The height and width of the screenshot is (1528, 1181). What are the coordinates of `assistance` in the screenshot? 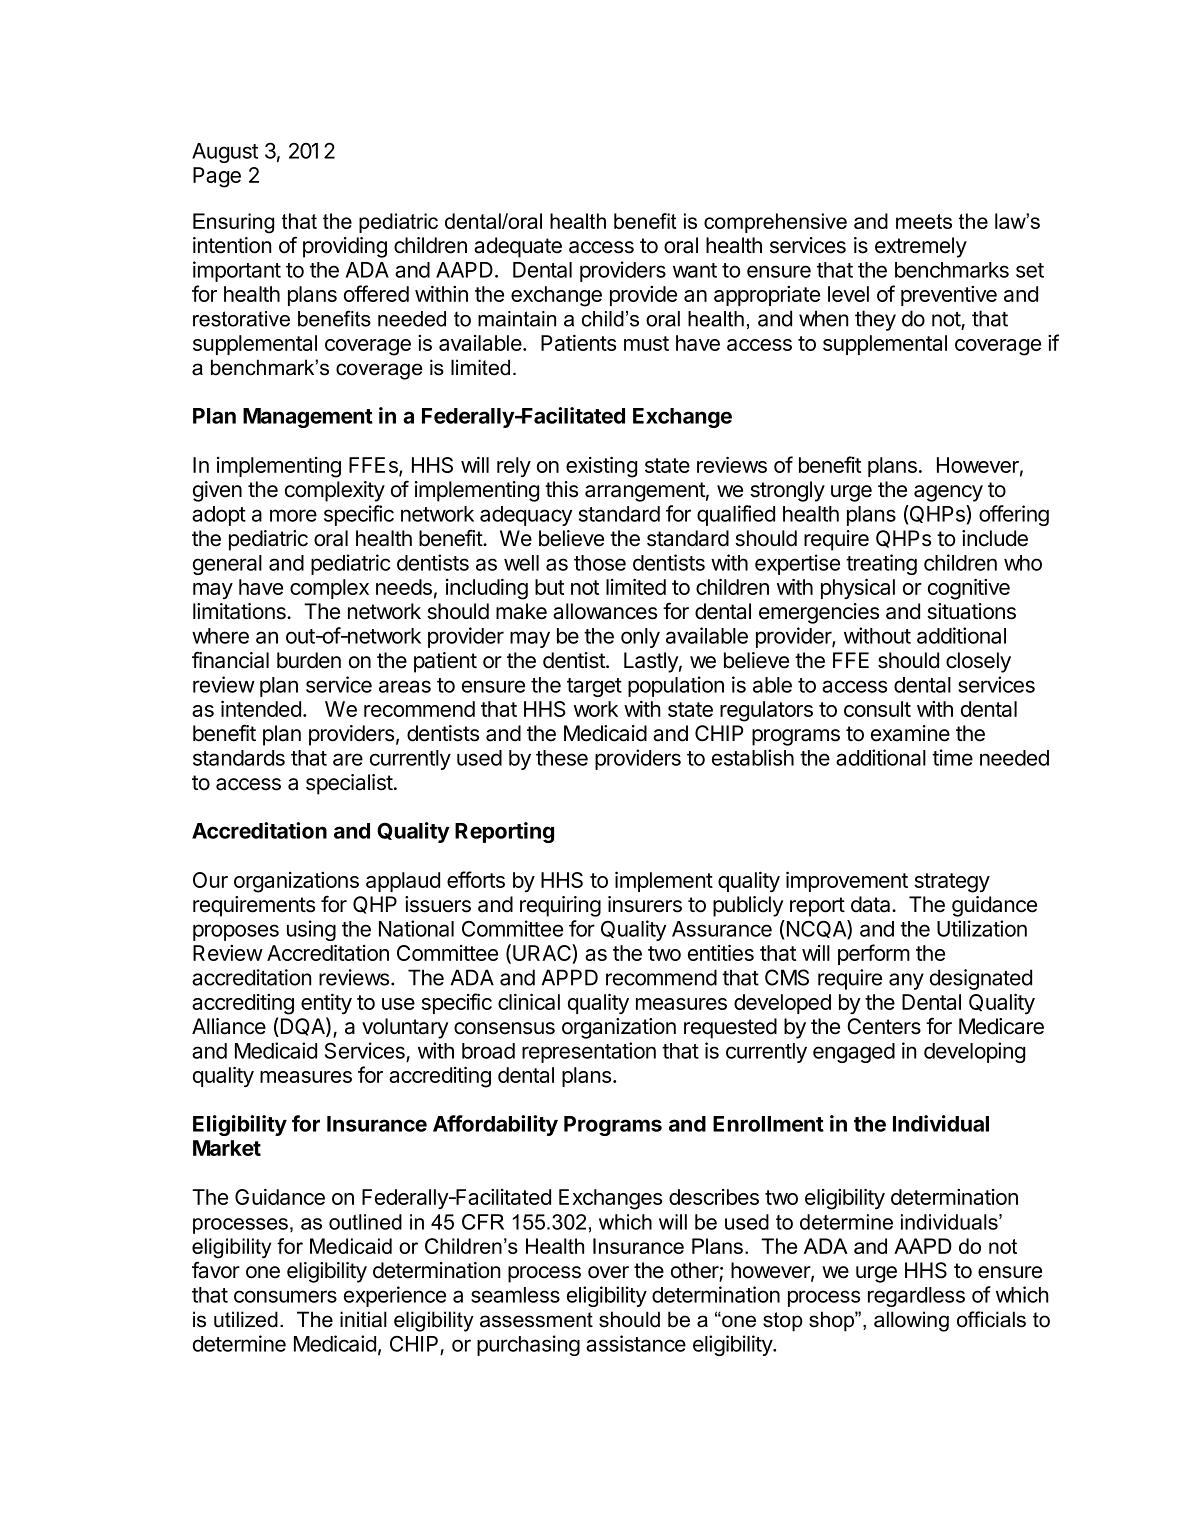 It's located at (636, 1343).
